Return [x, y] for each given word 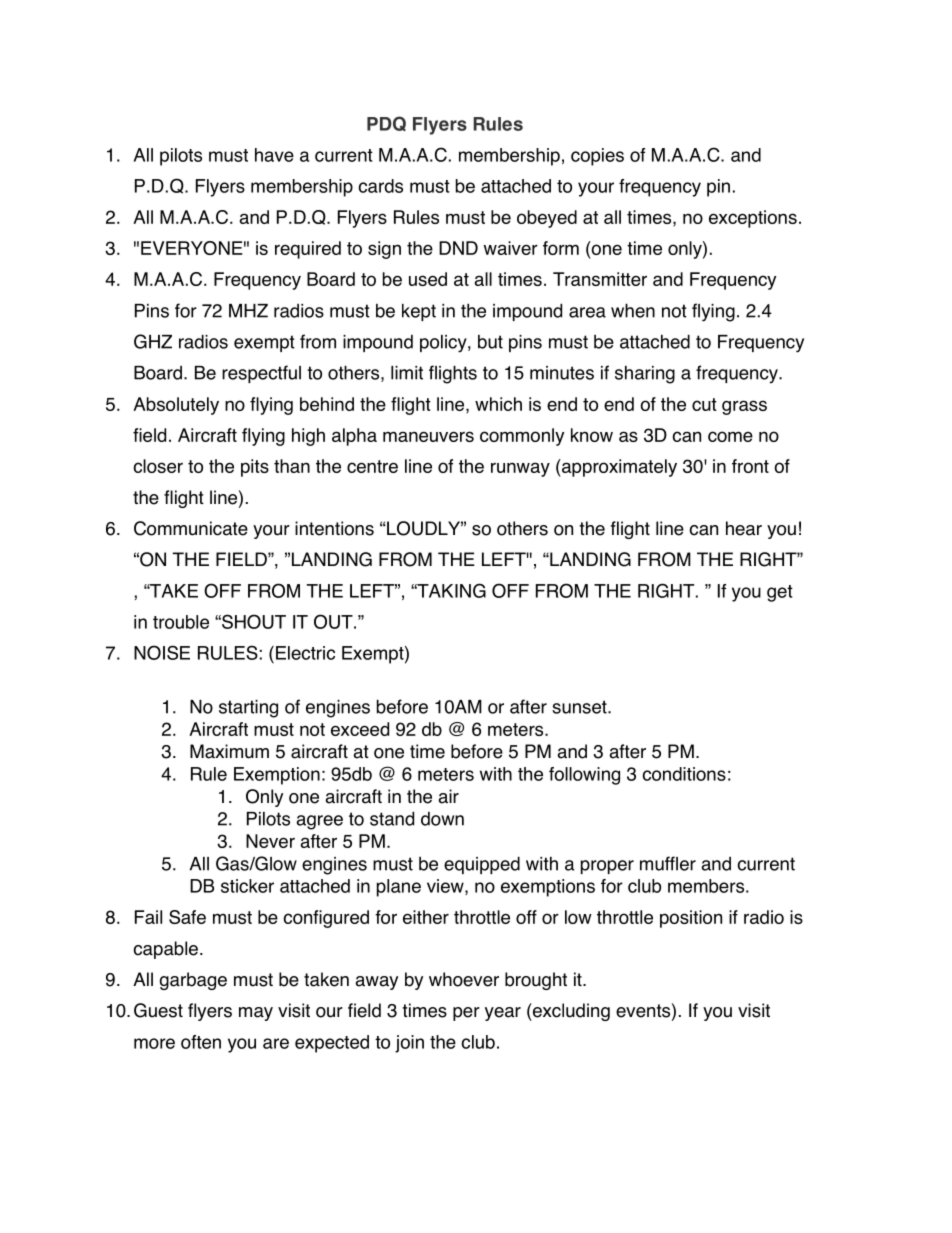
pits [255, 468]
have [274, 155]
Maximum [229, 751]
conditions [684, 774]
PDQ [386, 123]
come [730, 436]
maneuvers [428, 436]
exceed [360, 729]
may [256, 1014]
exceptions [753, 219]
